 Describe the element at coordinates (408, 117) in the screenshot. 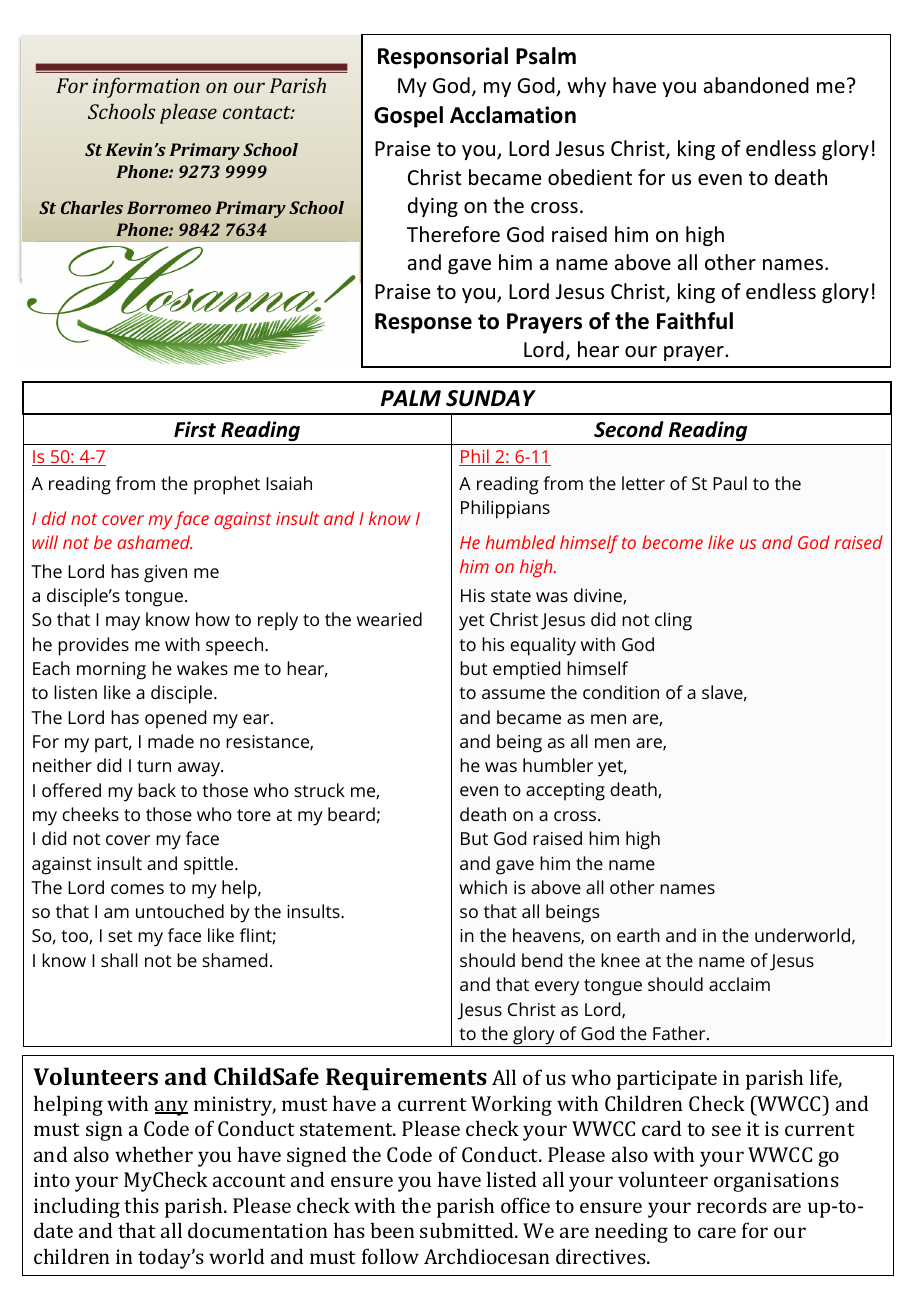

I see `Gospel` at that location.
